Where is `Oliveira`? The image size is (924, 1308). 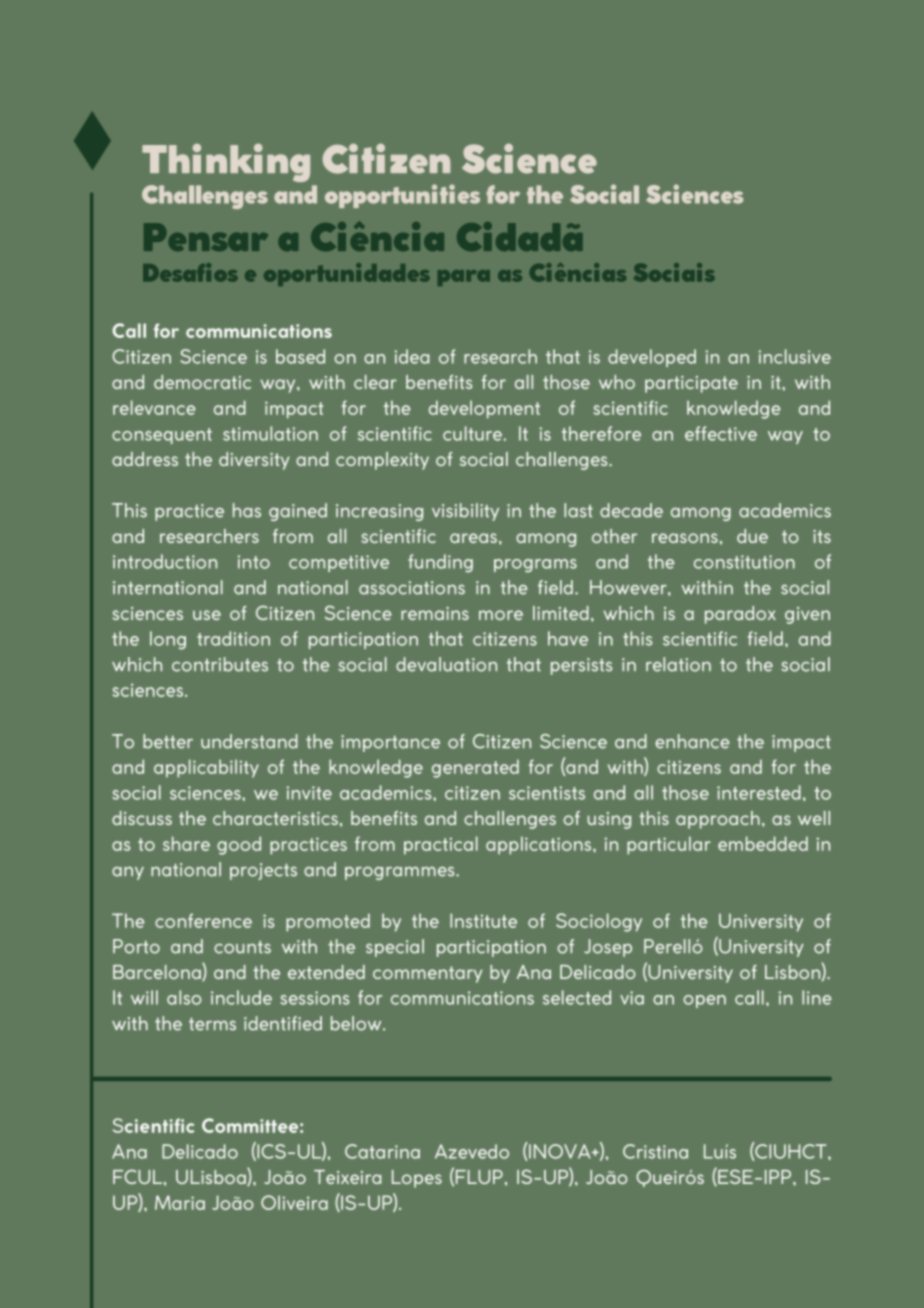
Oliveira is located at coordinates (294, 1202).
